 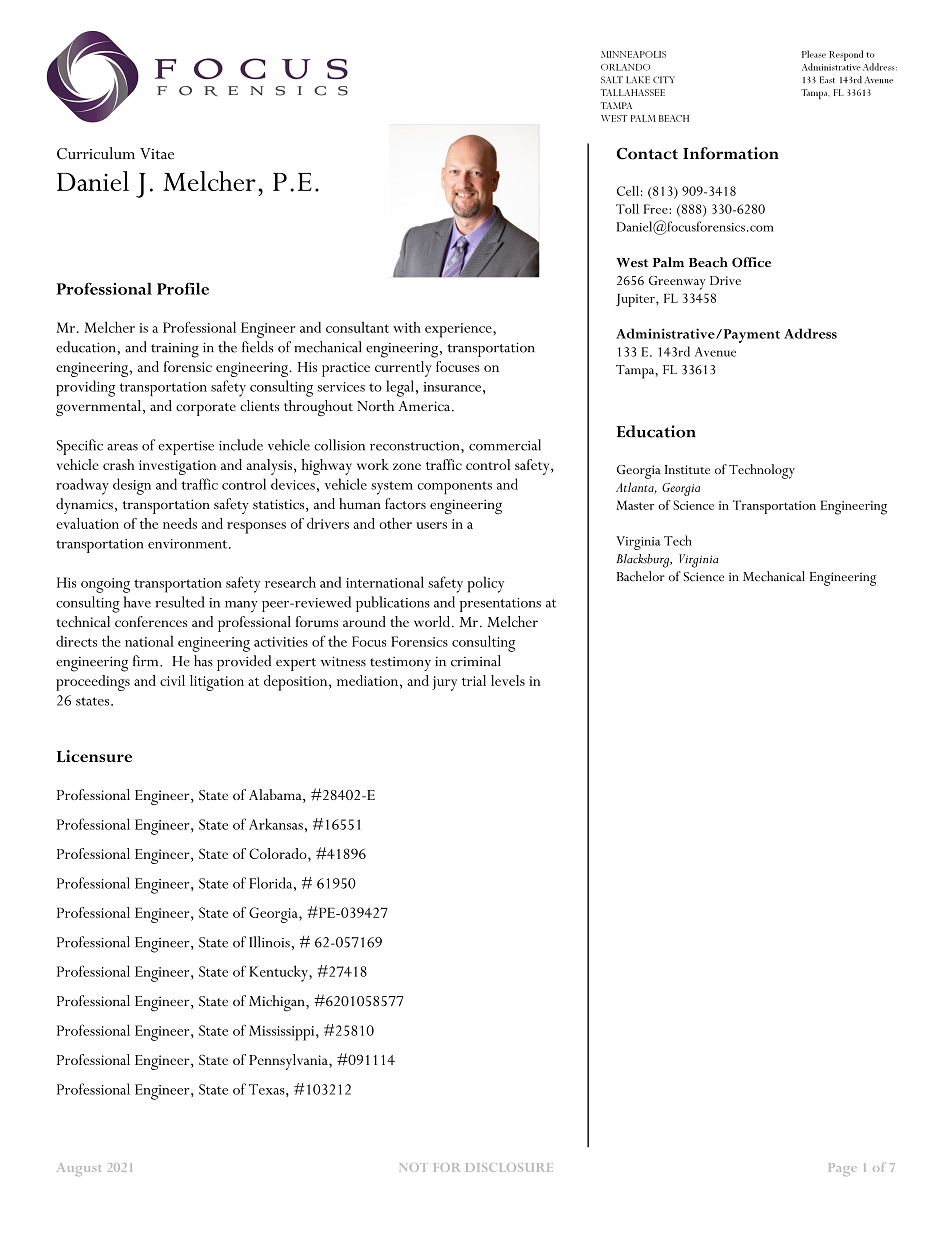 What do you see at coordinates (147, 660) in the screenshot?
I see `firm` at bounding box center [147, 660].
